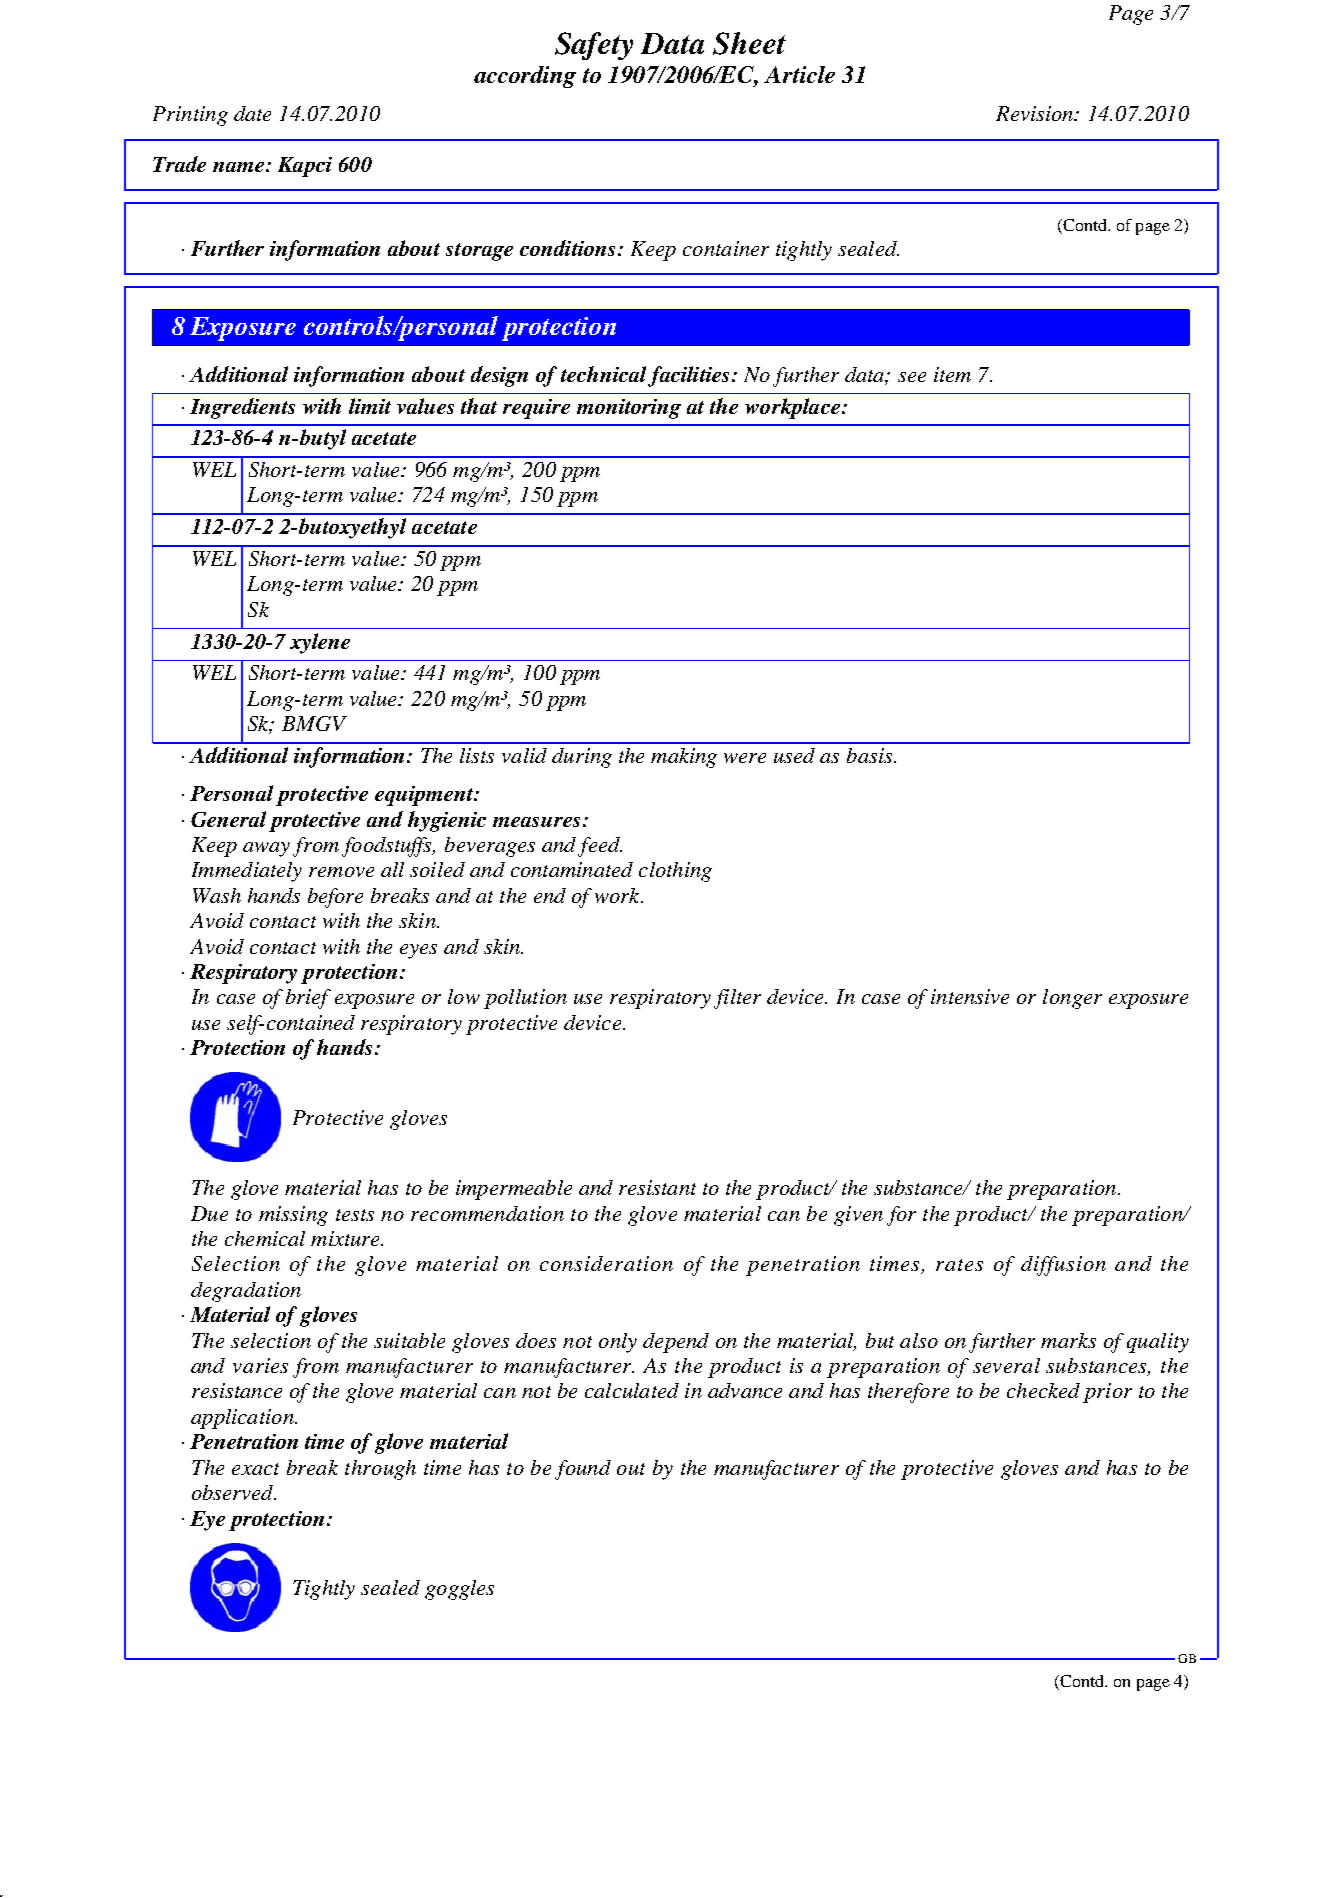 This screenshot has height=1898, width=1342. What do you see at coordinates (308, 999) in the screenshot?
I see `brief` at bounding box center [308, 999].
